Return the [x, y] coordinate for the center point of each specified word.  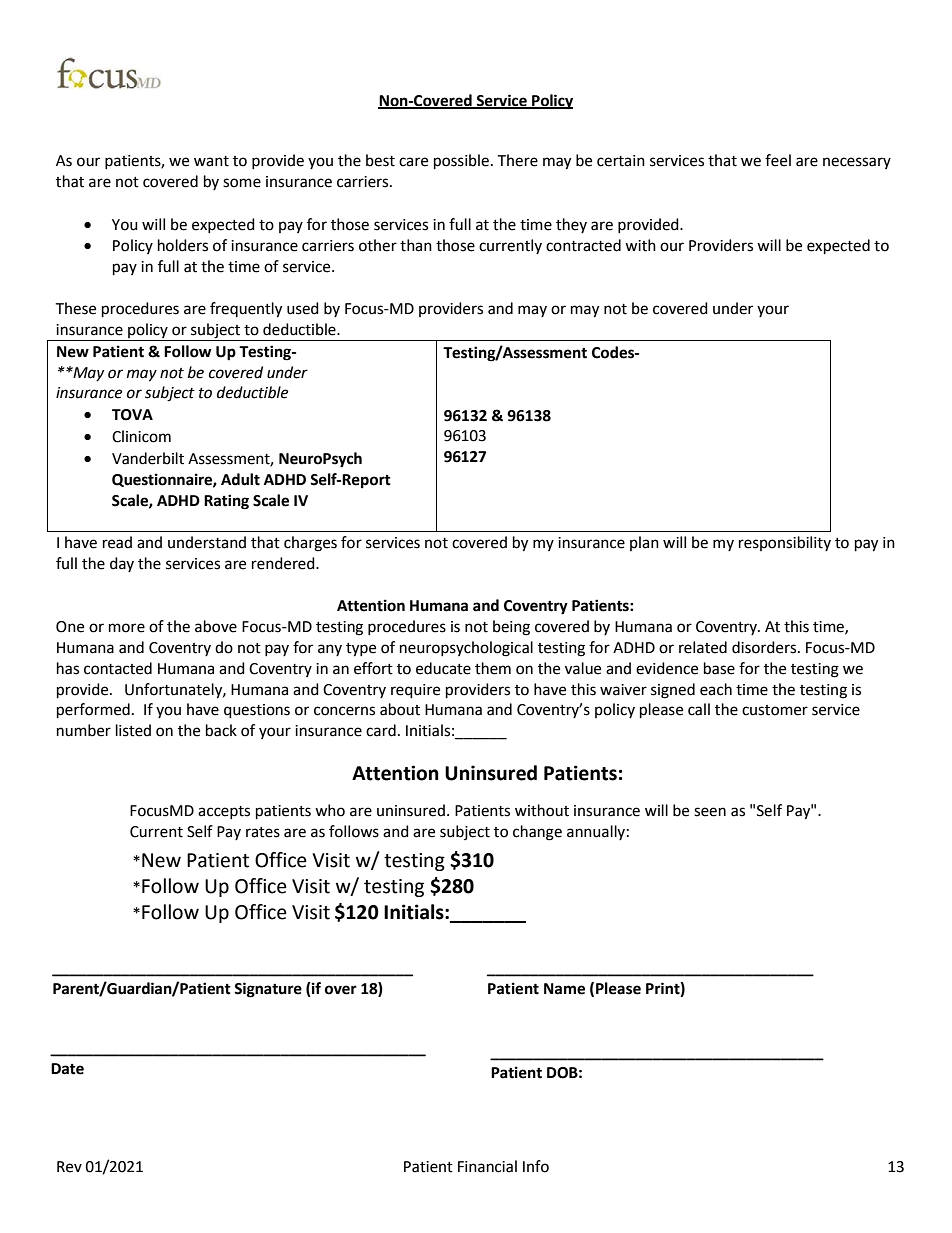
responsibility [785, 543]
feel [778, 160]
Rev [69, 1167]
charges [310, 544]
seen [710, 812]
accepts [224, 812]
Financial [487, 1166]
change [537, 833]
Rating [226, 502]
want [211, 161]
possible [461, 162]
